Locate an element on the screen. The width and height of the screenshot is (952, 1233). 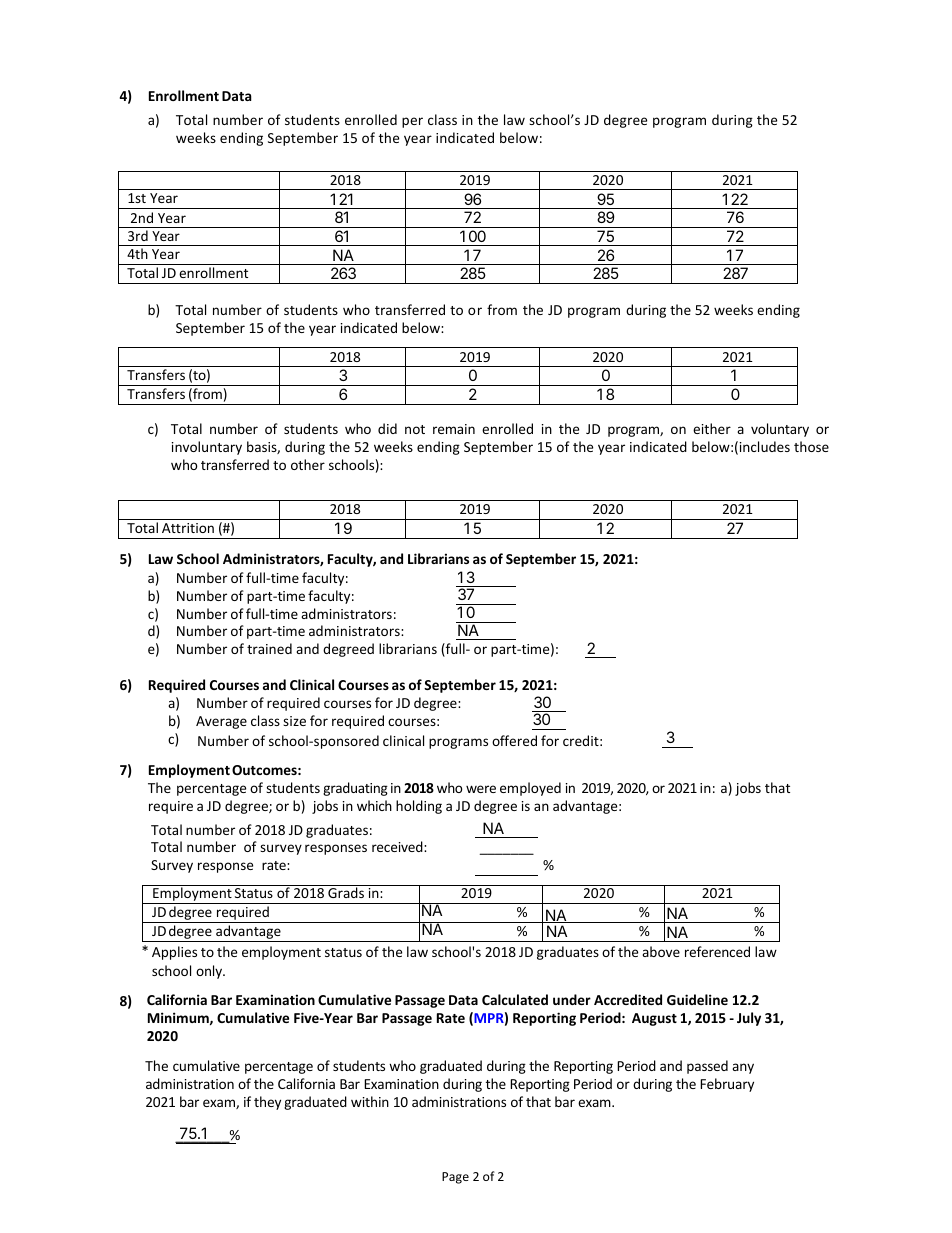
remain is located at coordinates (454, 429).
